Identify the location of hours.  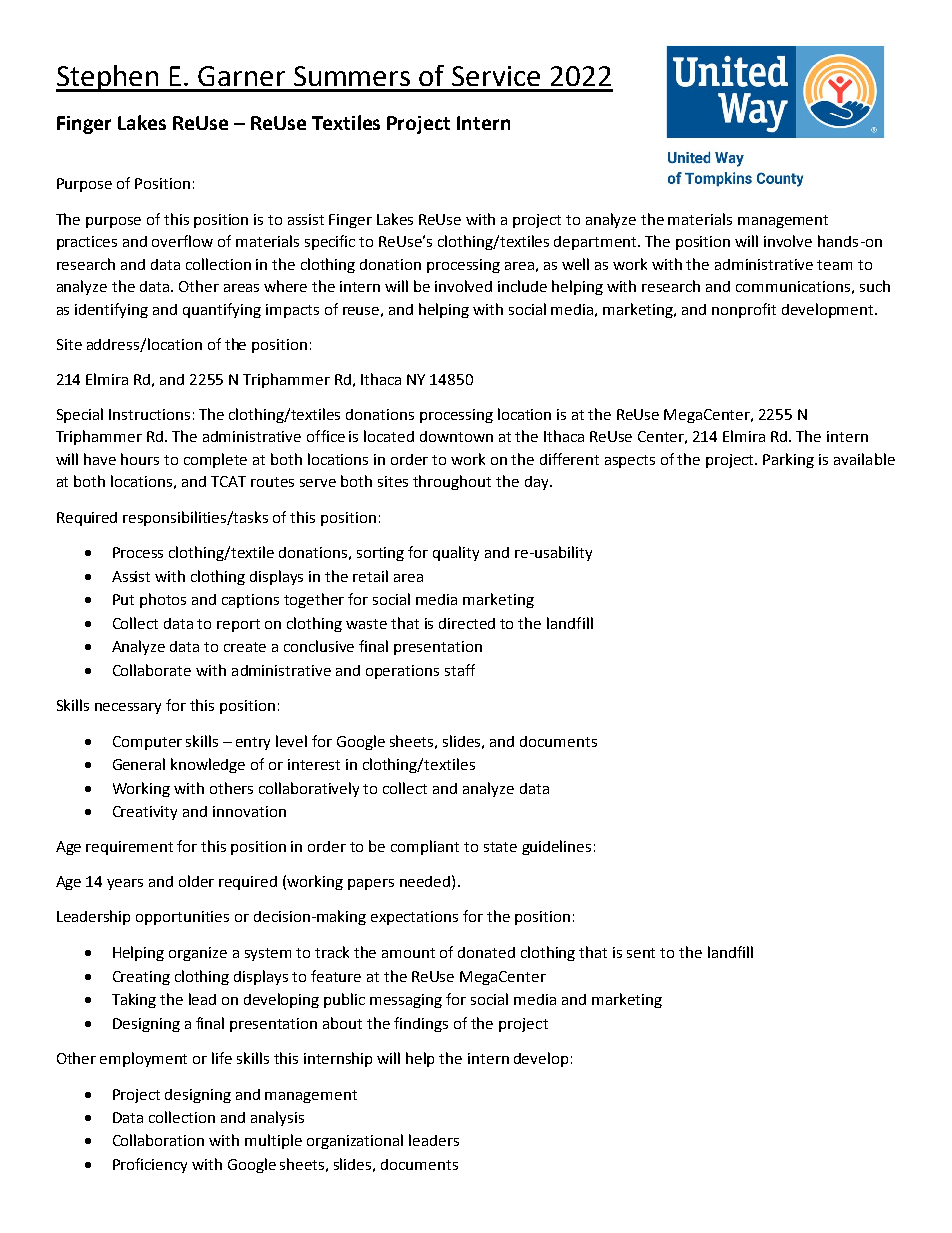
(140, 459).
